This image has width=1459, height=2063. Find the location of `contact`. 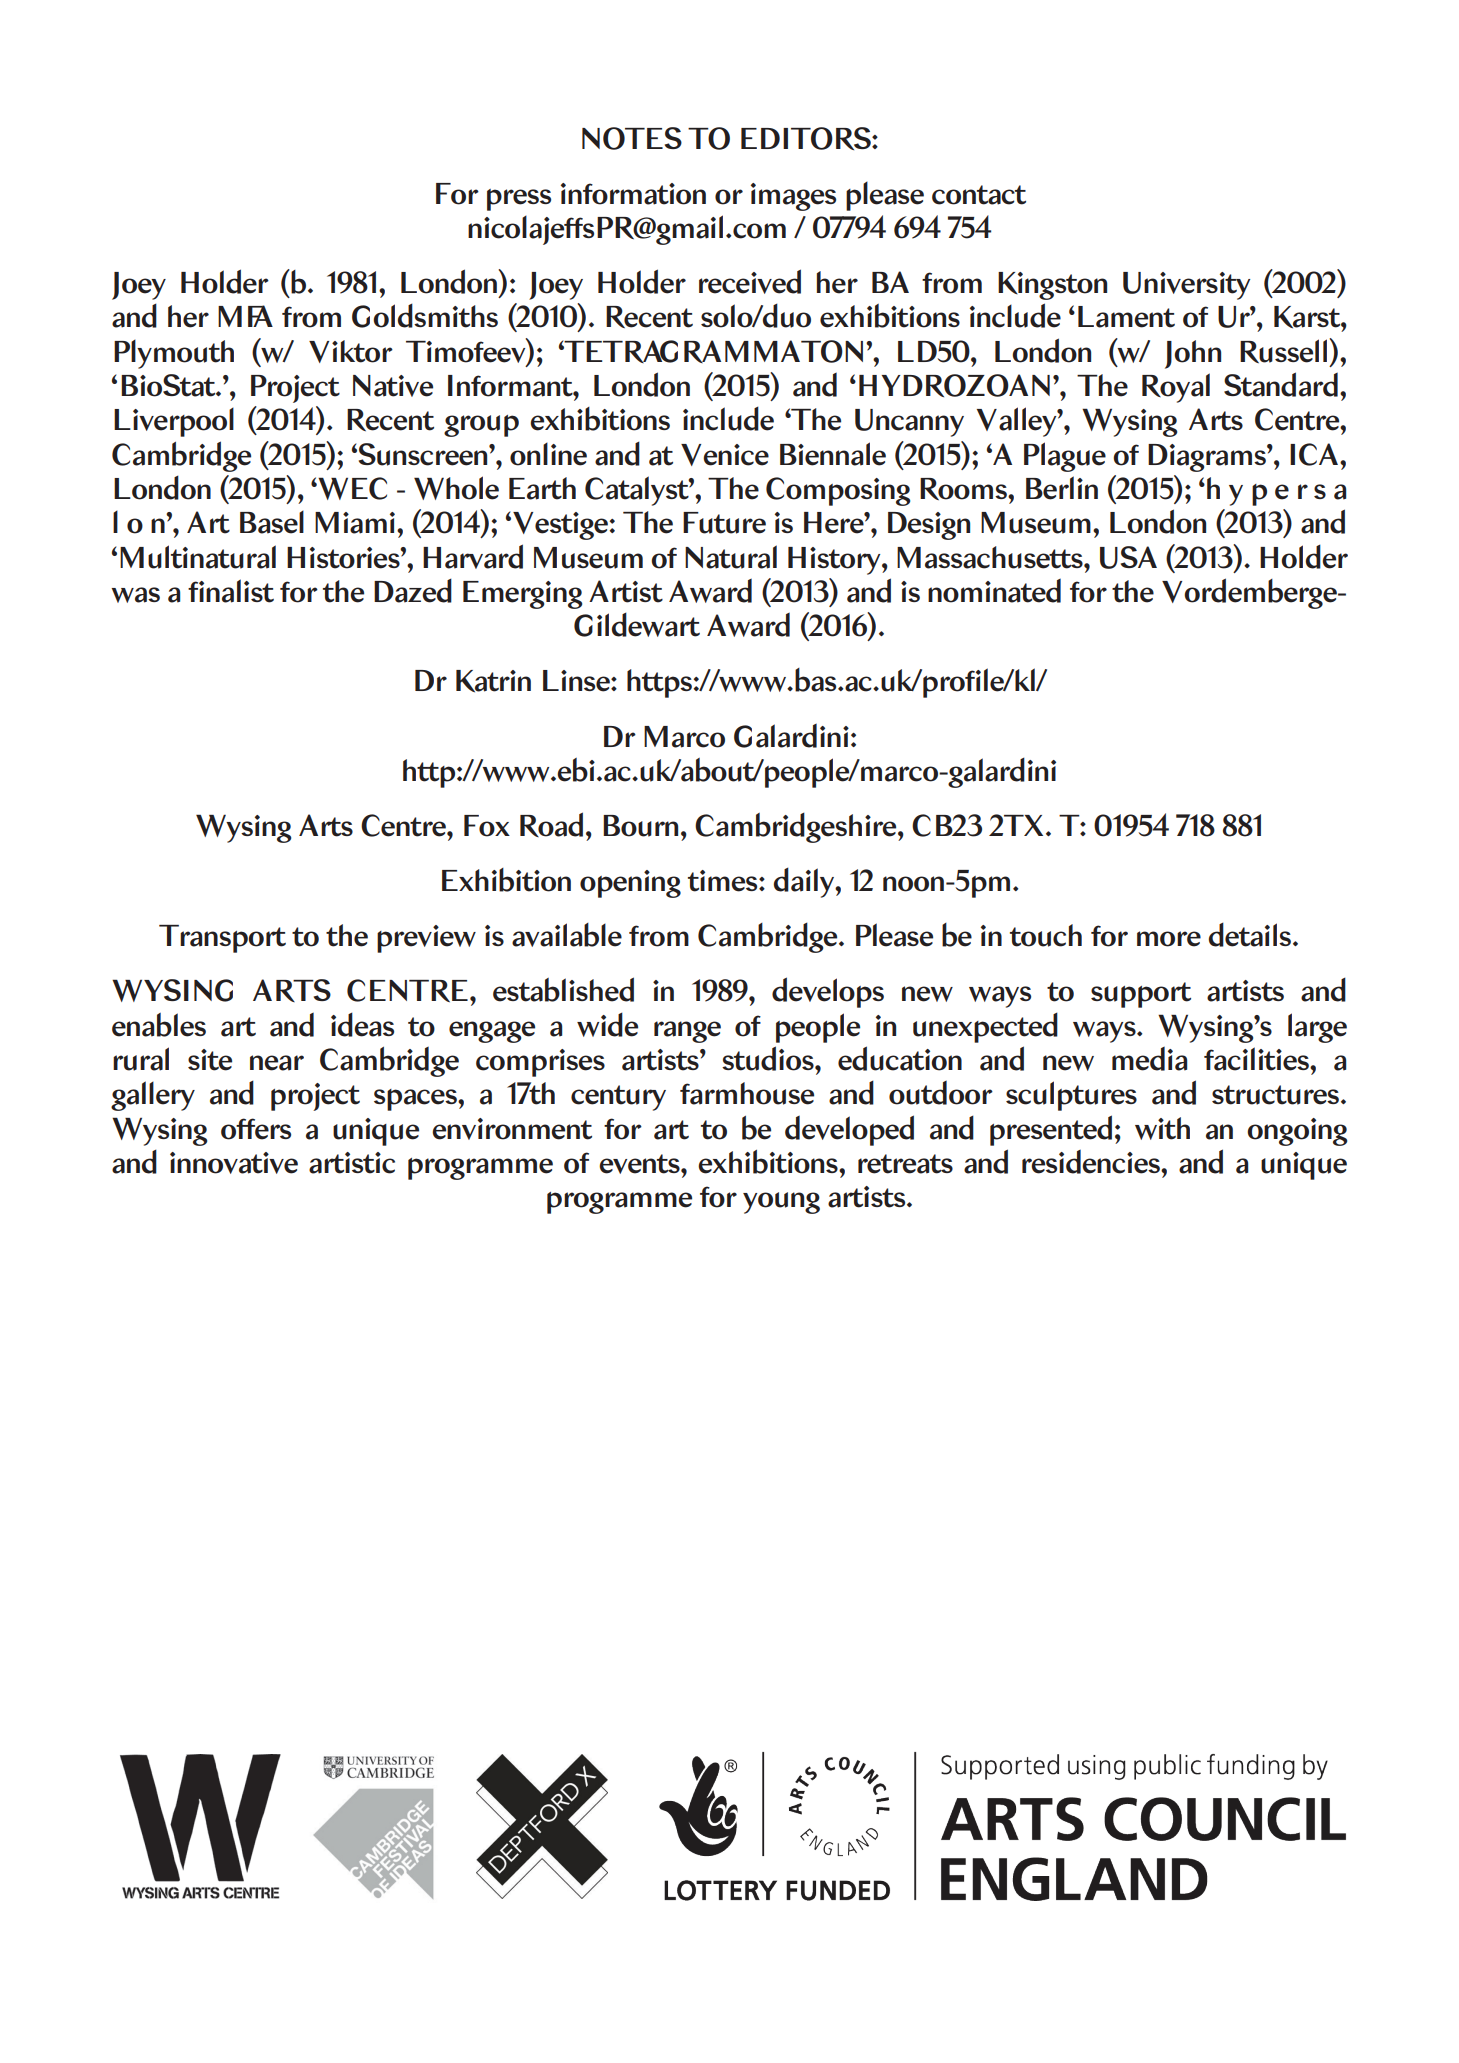

contact is located at coordinates (979, 195).
